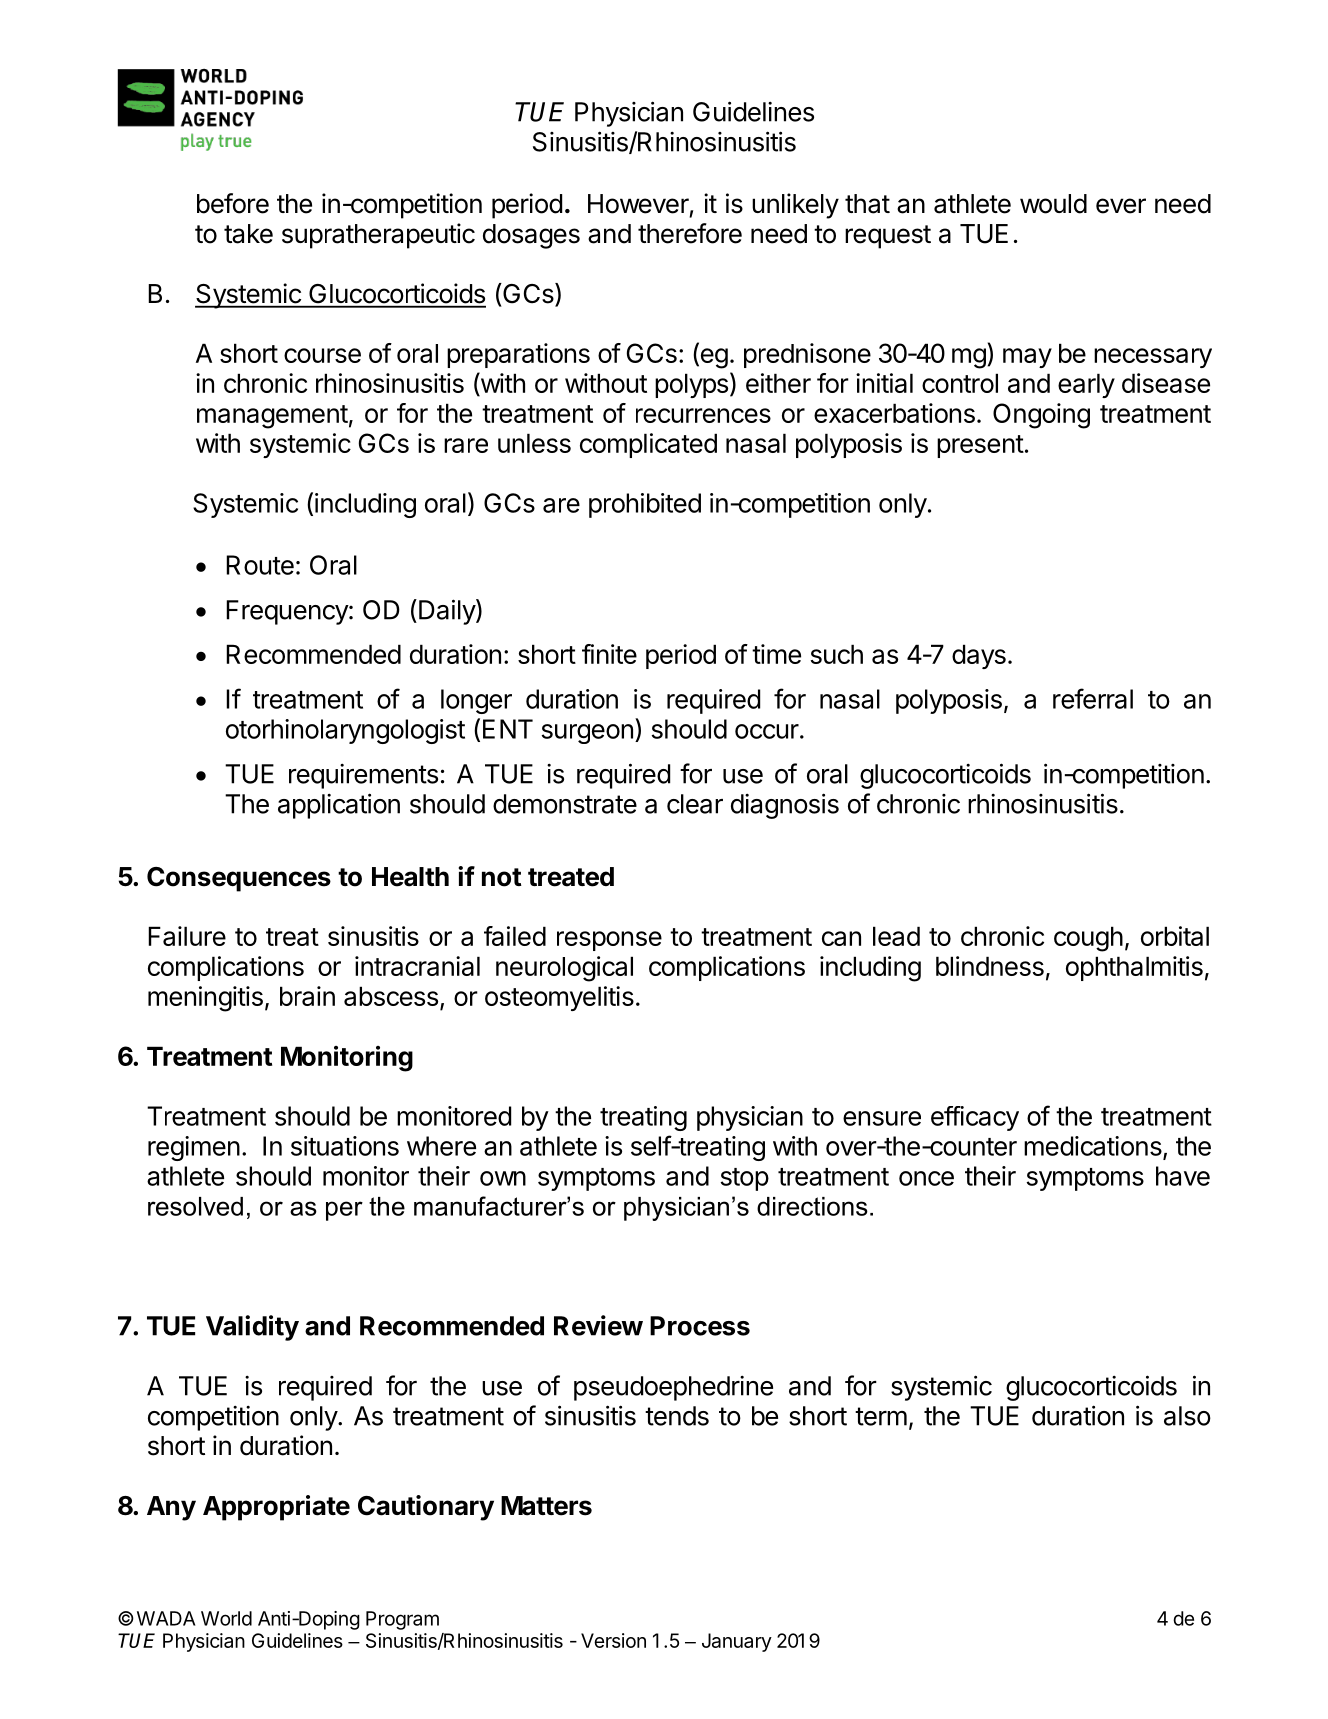 The image size is (1328, 1719). I want to click on World, so click(226, 1618).
